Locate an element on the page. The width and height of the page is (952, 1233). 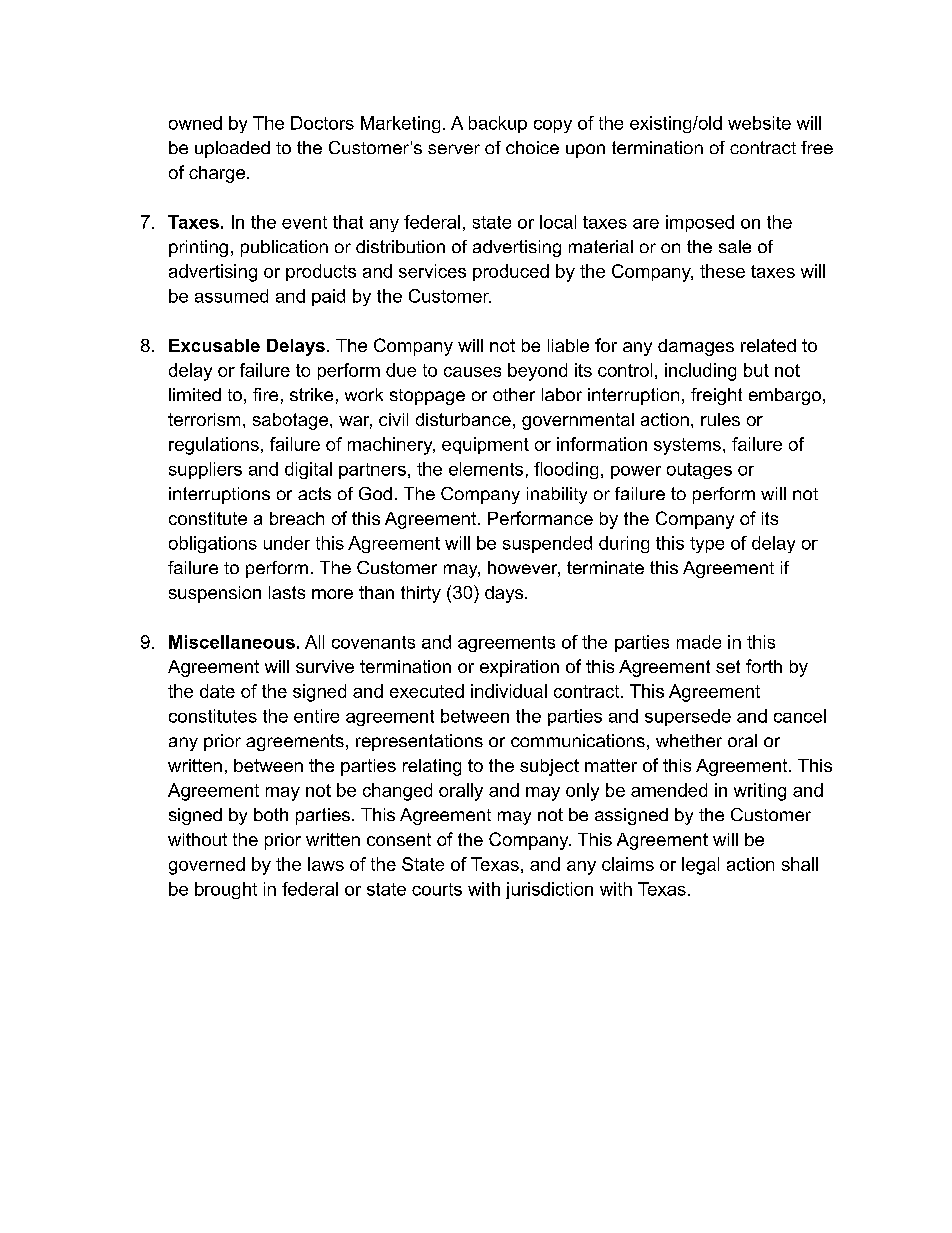
choice is located at coordinates (532, 147).
